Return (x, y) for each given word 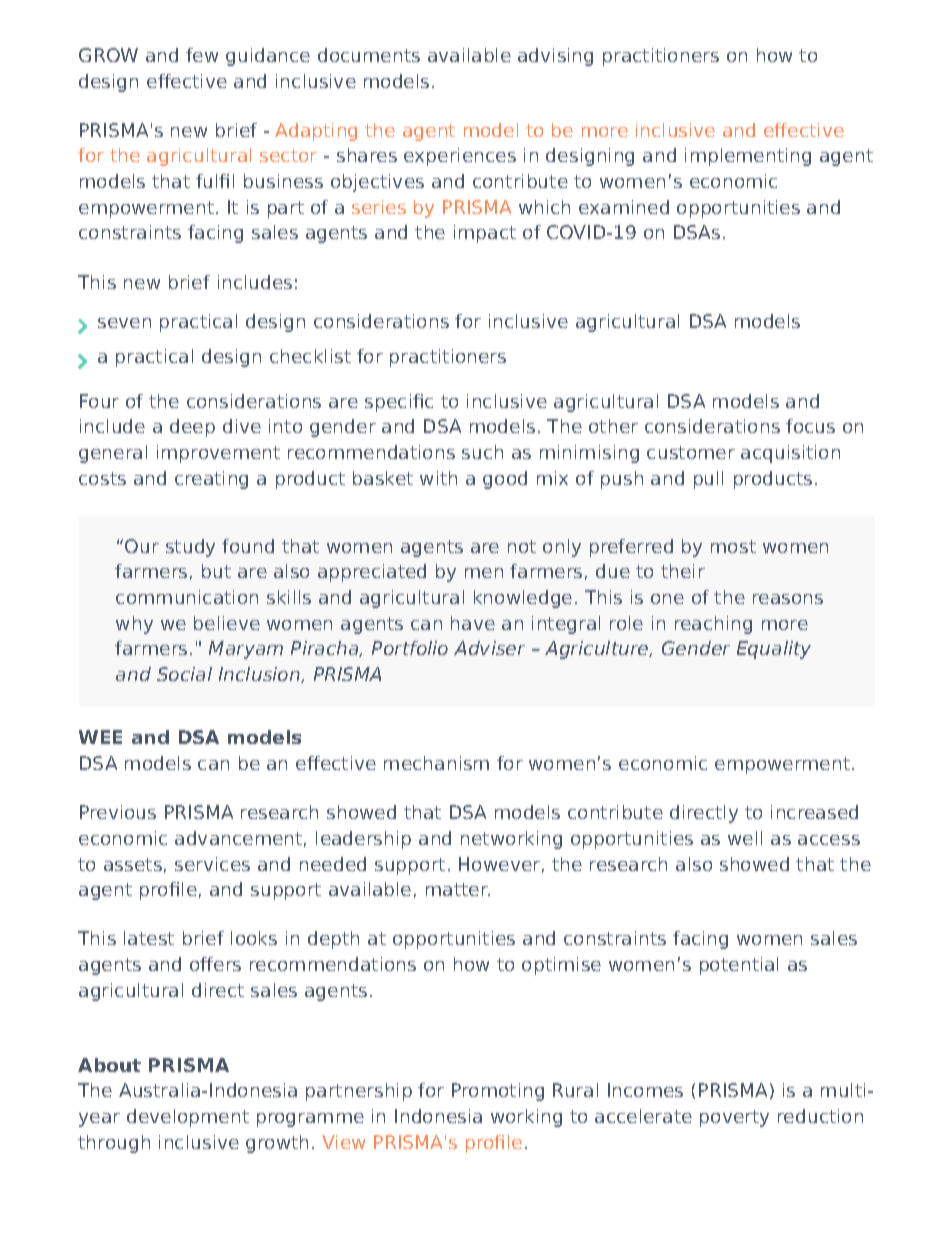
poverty (734, 1118)
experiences (460, 157)
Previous (118, 812)
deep (192, 428)
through (114, 1144)
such (482, 452)
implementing (748, 157)
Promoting (498, 1092)
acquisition (790, 454)
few (202, 55)
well (745, 838)
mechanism (436, 763)
